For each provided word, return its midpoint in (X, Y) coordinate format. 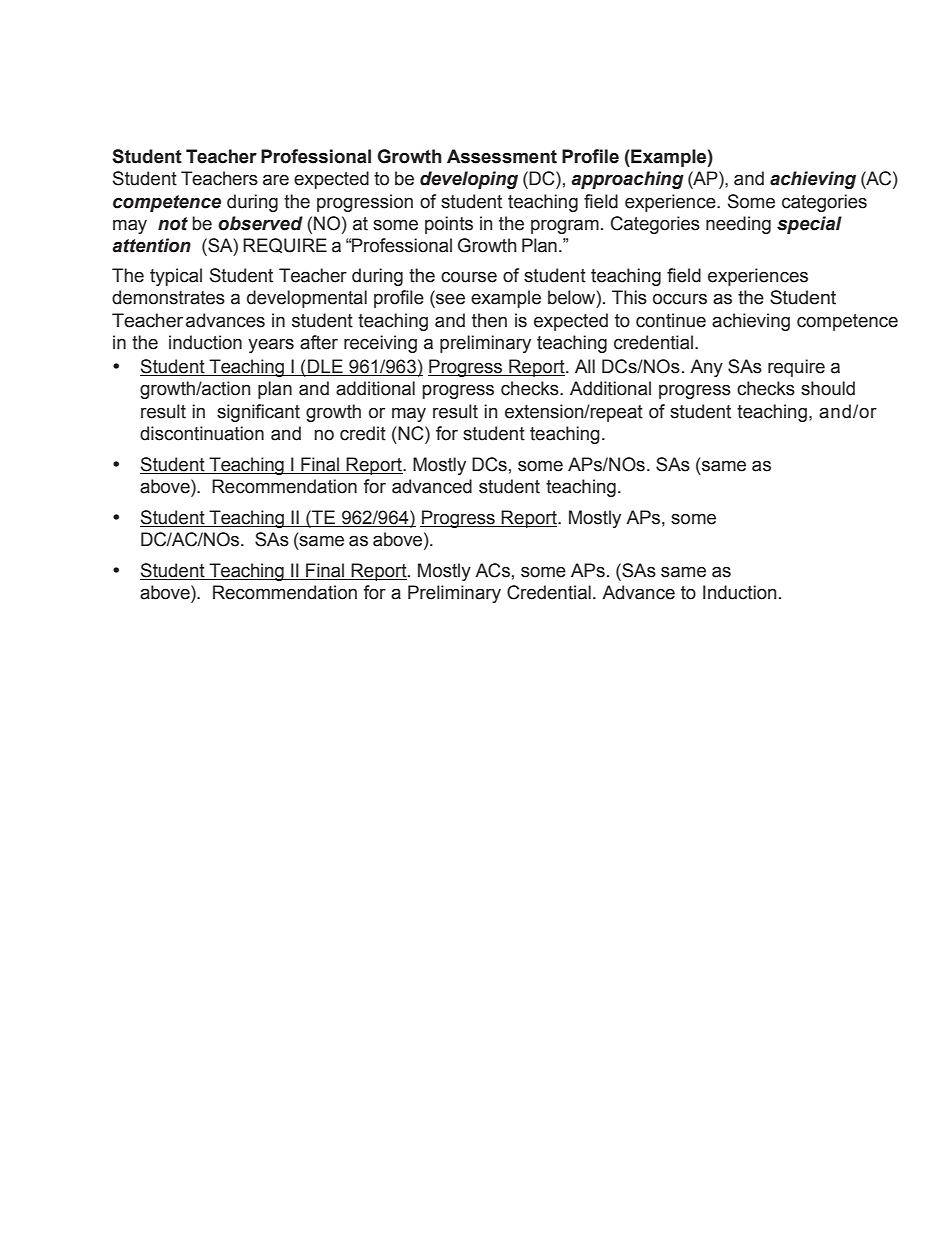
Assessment (502, 156)
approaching (627, 180)
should (828, 388)
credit (363, 433)
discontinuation (202, 433)
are (276, 180)
